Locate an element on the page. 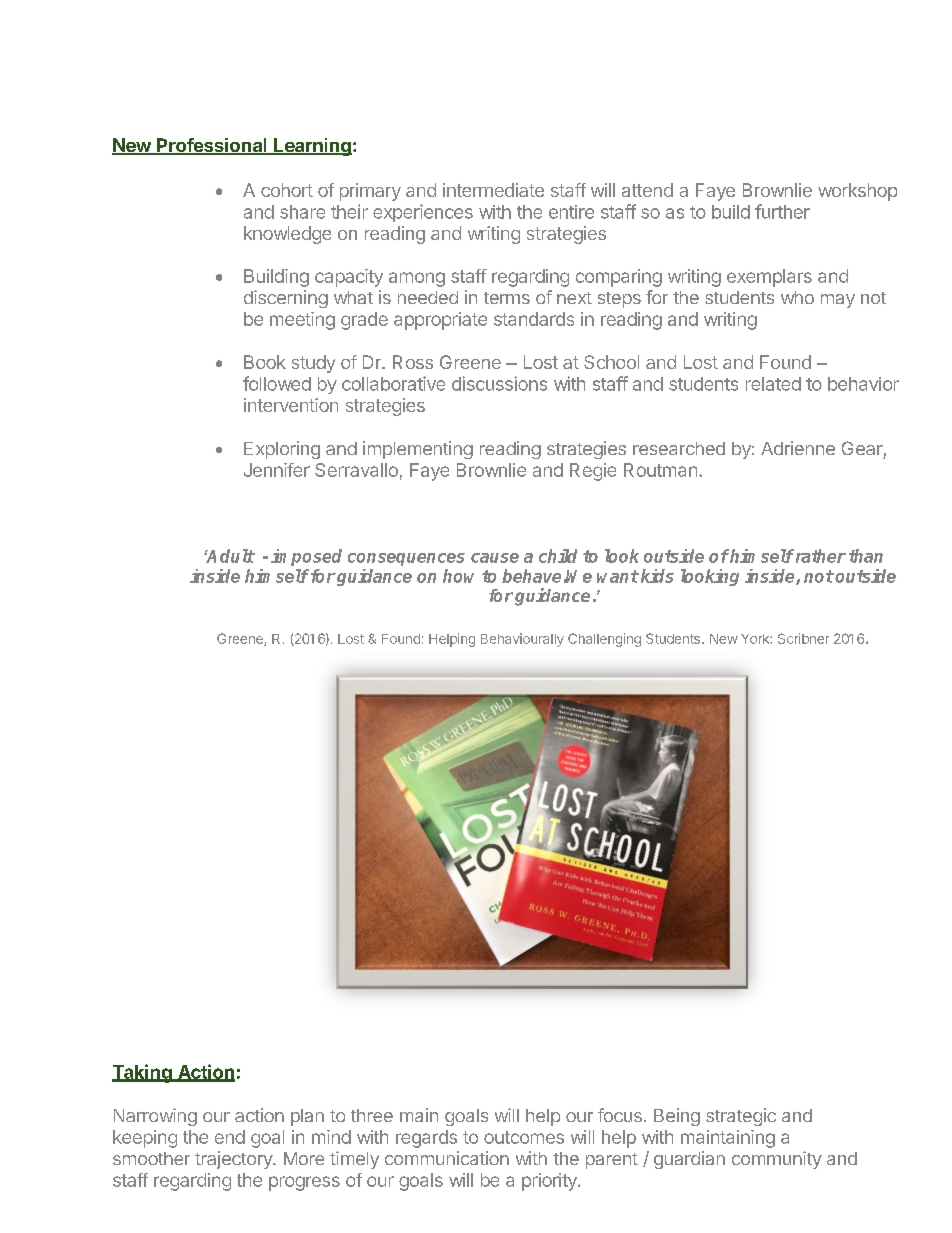 The image size is (952, 1233). focus is located at coordinates (620, 1115).
